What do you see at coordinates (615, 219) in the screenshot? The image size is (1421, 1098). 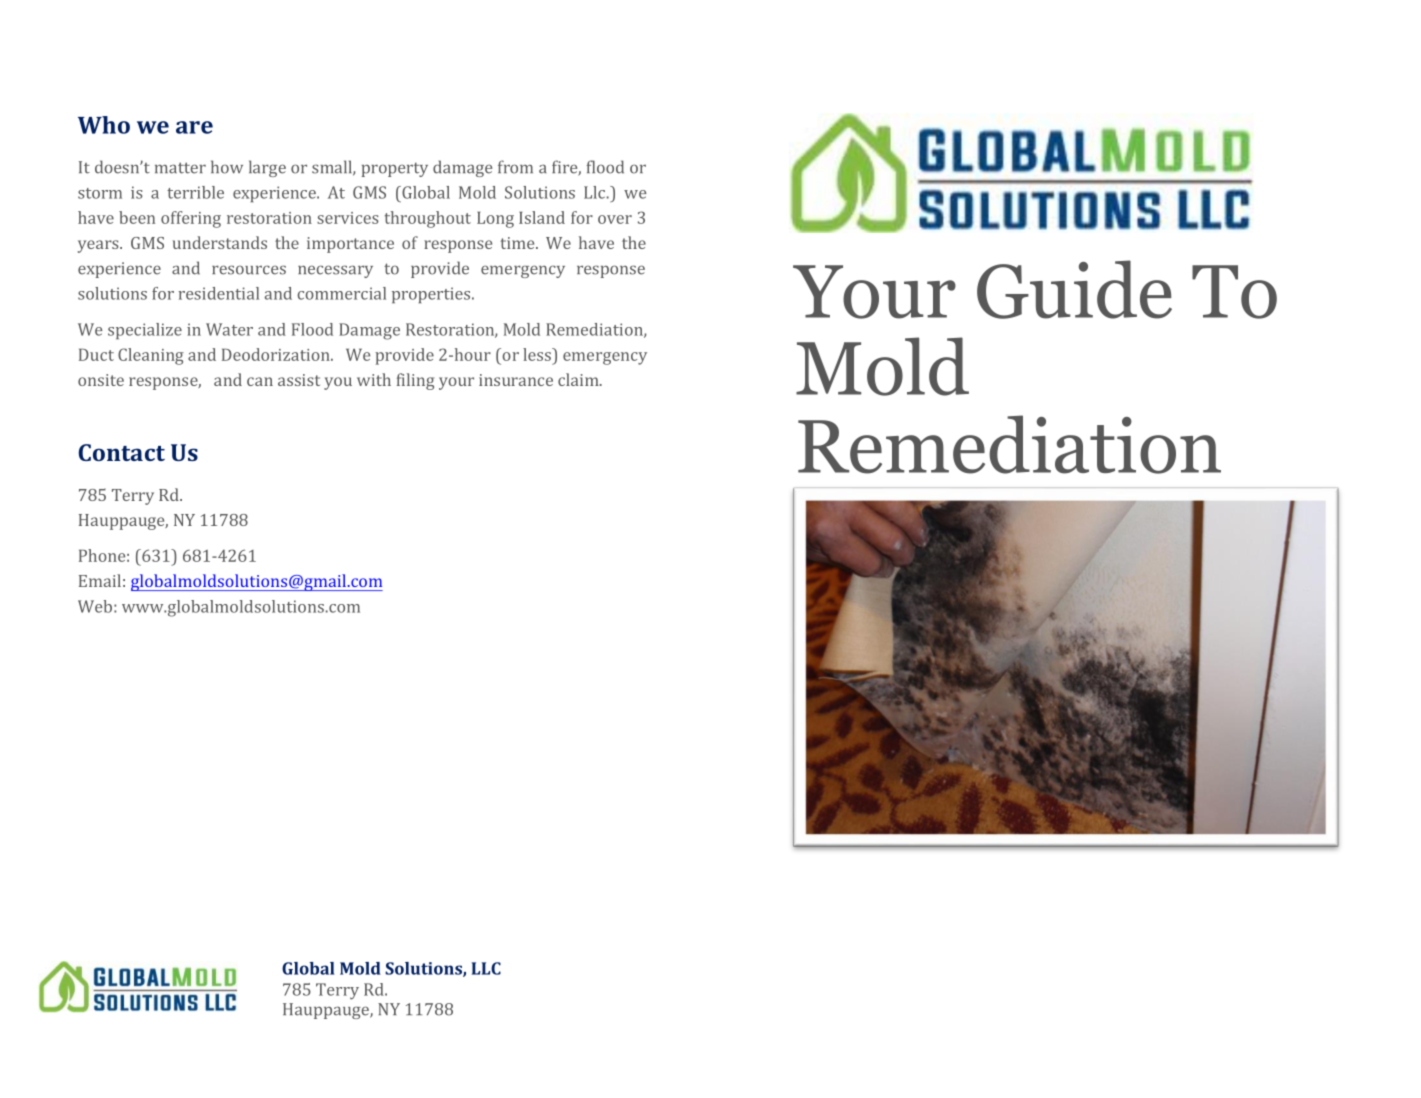 I see `over` at bounding box center [615, 219].
